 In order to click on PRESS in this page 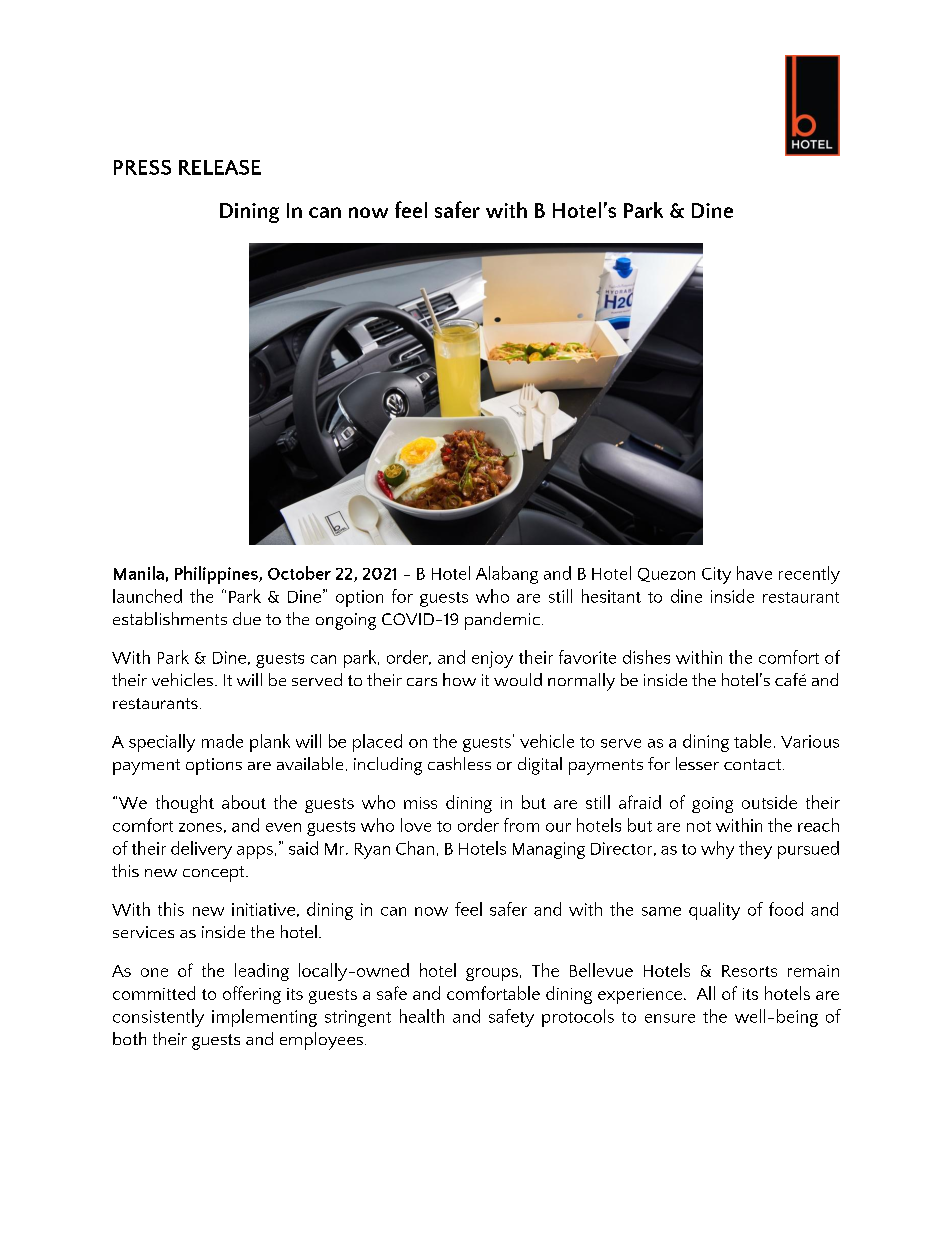, I will do `click(142, 167)`.
